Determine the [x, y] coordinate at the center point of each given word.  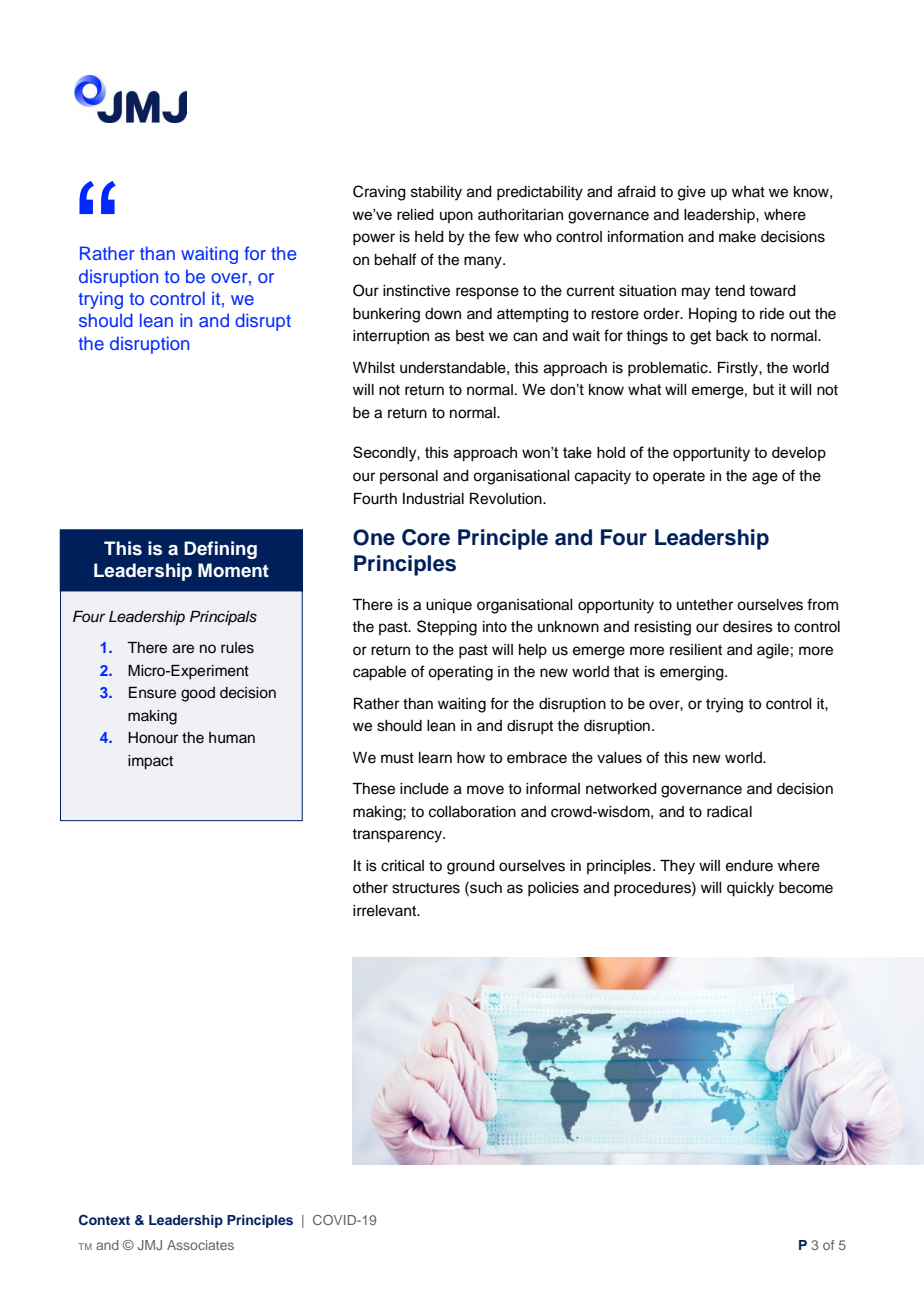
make [737, 237]
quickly [750, 889]
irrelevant [386, 911]
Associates [200, 1245]
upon [456, 217]
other [370, 888]
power [374, 239]
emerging [693, 673]
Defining [220, 550]
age [765, 478]
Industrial [433, 499]
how [471, 758]
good [198, 694]
